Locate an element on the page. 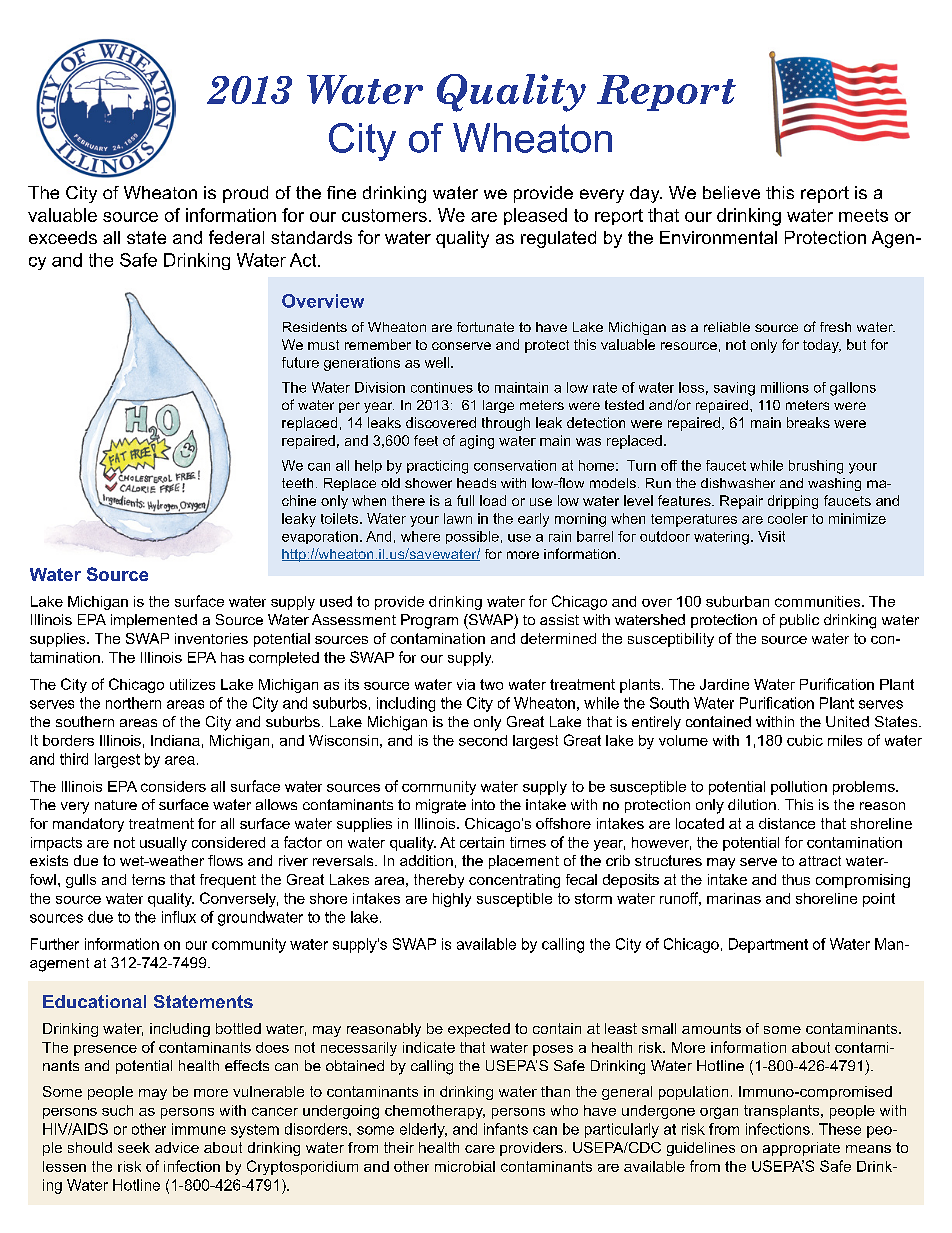 This image has width=952, height=1233. implemented is located at coordinates (154, 621).
